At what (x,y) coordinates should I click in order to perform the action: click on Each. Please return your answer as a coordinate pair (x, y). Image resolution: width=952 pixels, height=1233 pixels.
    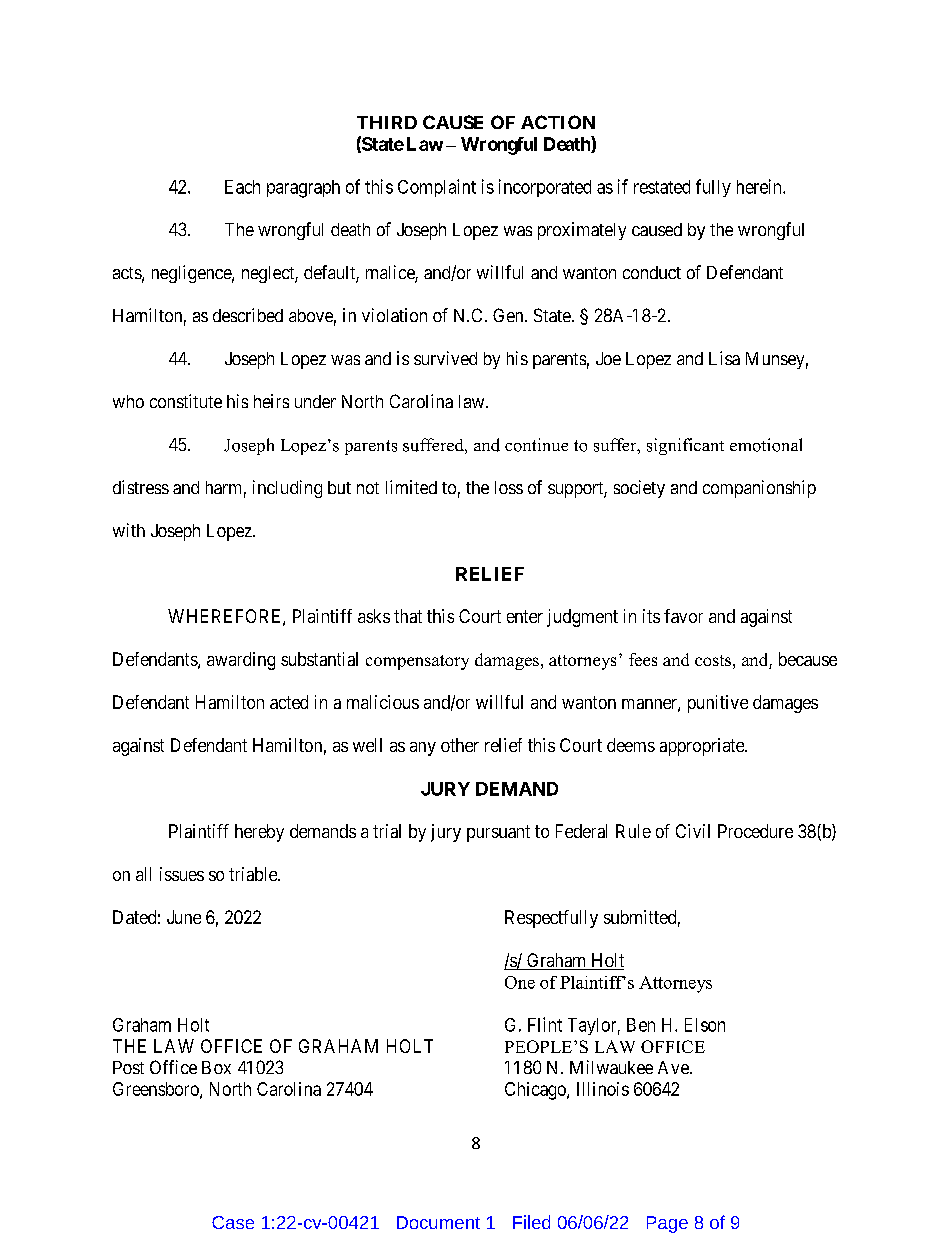
    Looking at the image, I should click on (242, 187).
